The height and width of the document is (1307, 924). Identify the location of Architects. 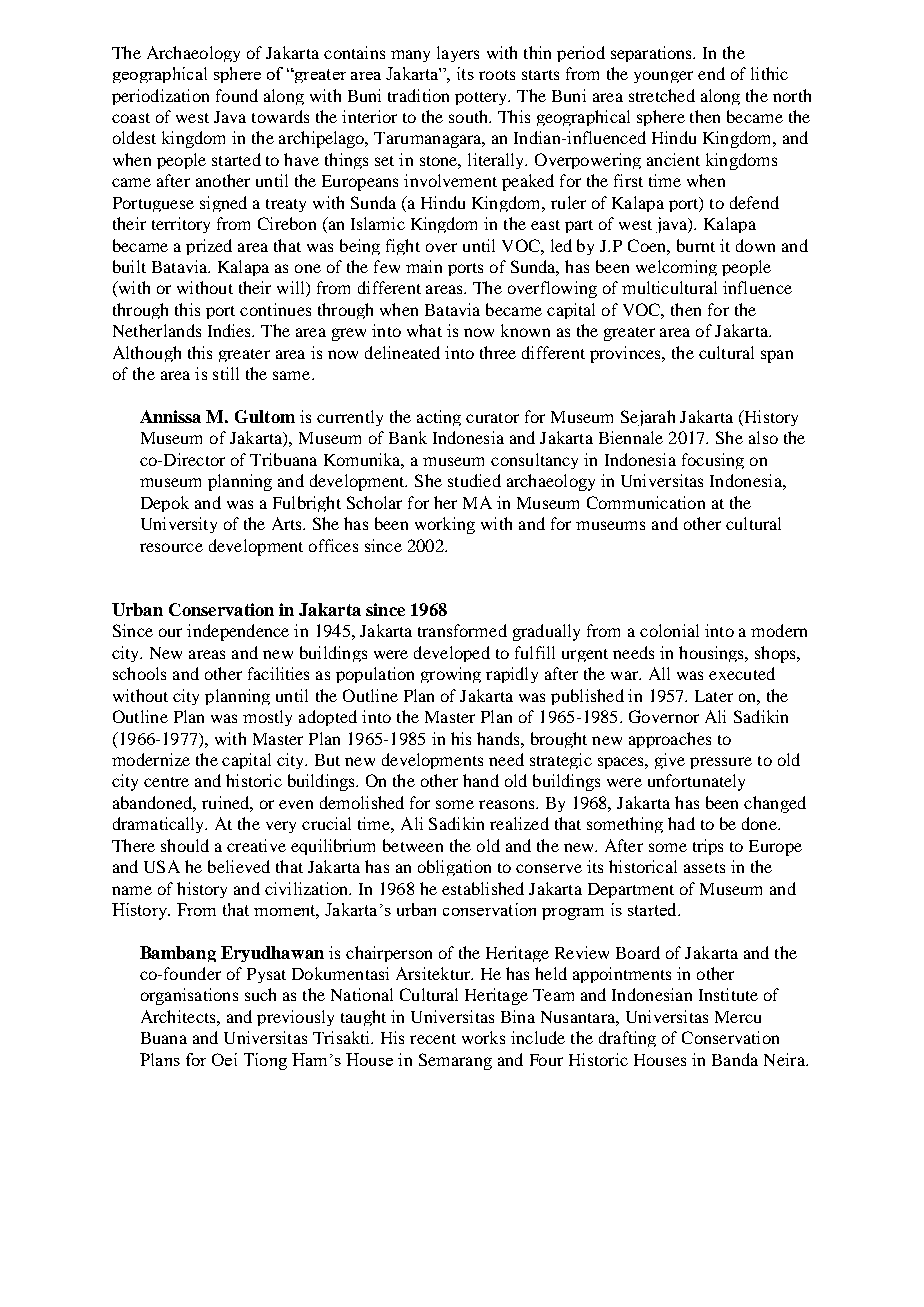
(179, 1016).
